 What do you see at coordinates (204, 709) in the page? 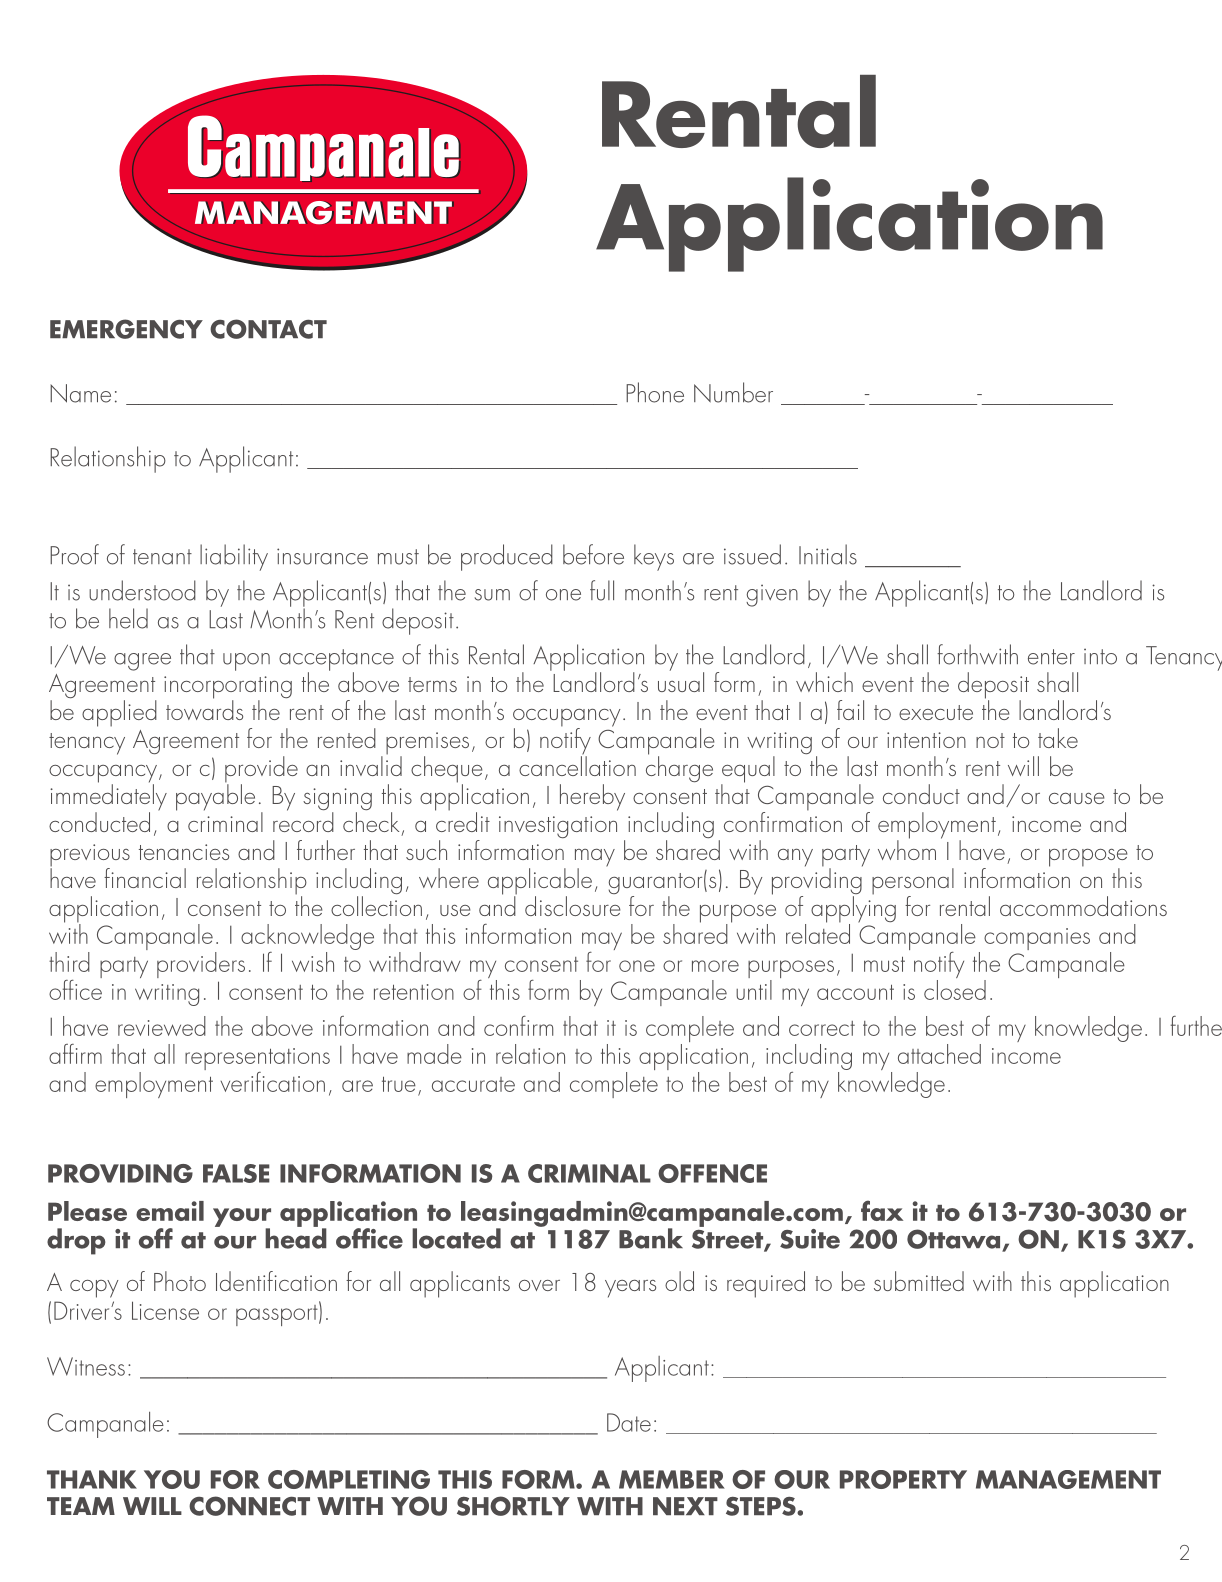
I see `towards` at bounding box center [204, 709].
